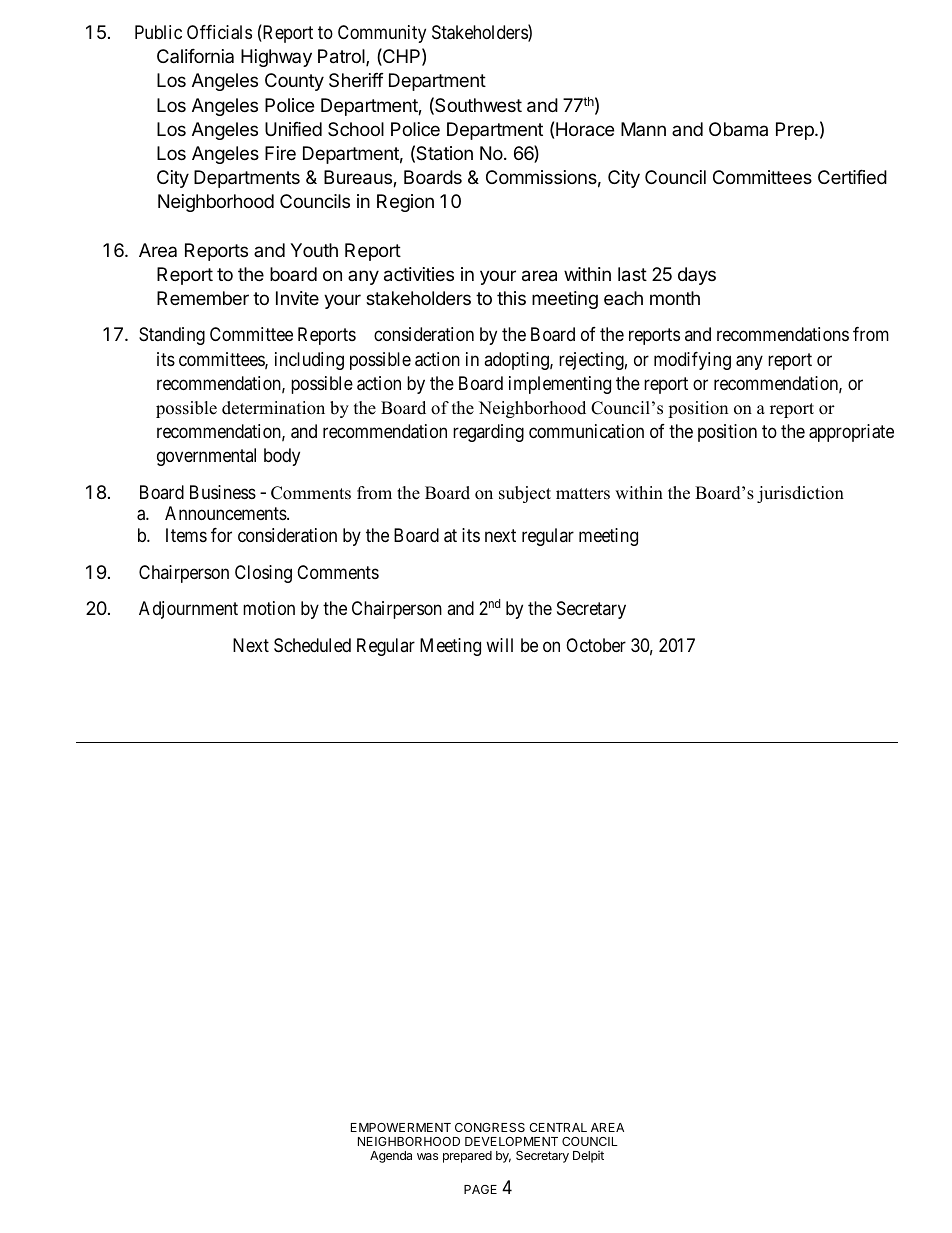 This screenshot has height=1233, width=952. What do you see at coordinates (511, 1141) in the screenshot?
I see `DEVELOPMENT` at bounding box center [511, 1141].
